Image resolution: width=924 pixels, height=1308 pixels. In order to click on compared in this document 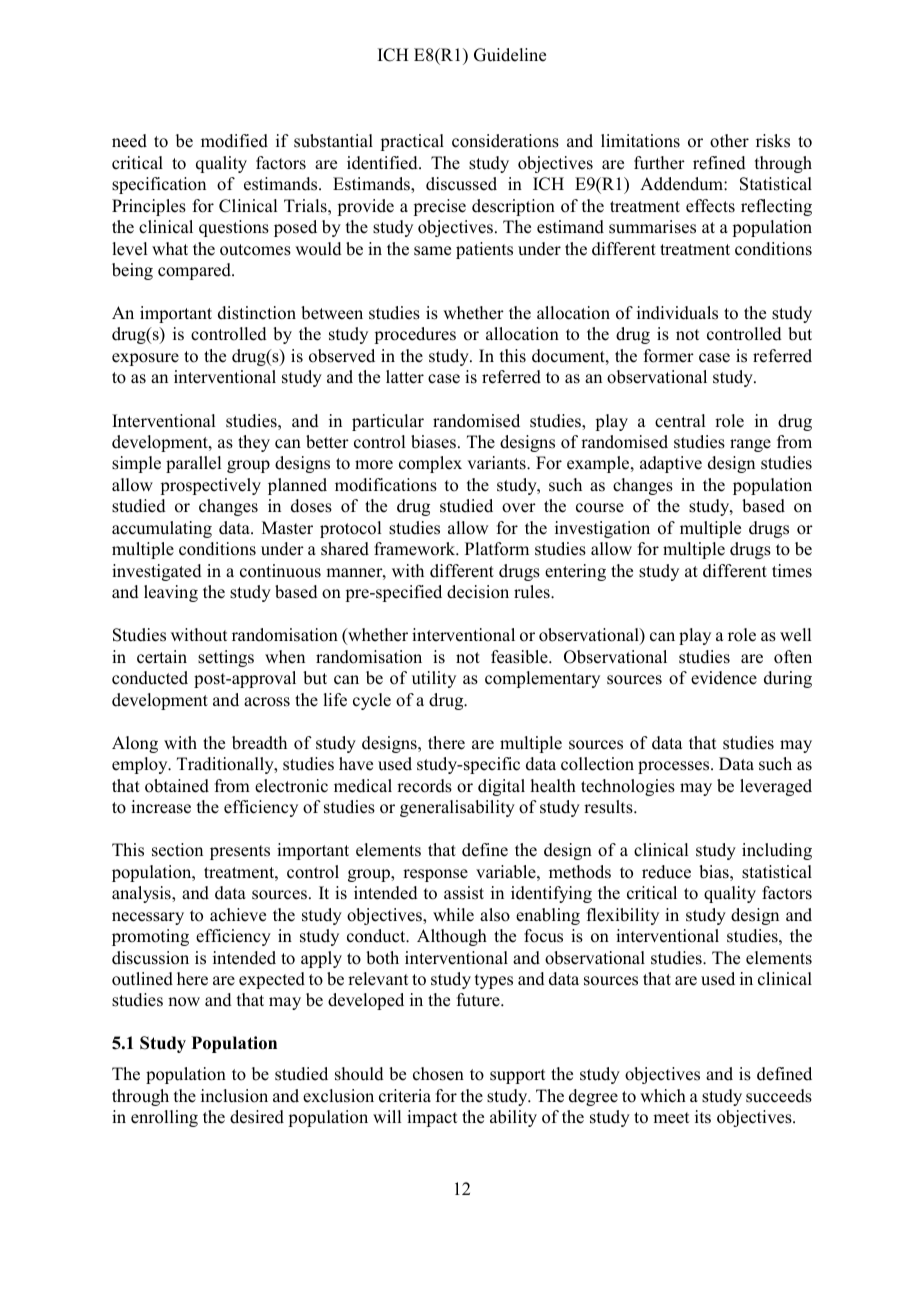, I will do `click(195, 271)`.
